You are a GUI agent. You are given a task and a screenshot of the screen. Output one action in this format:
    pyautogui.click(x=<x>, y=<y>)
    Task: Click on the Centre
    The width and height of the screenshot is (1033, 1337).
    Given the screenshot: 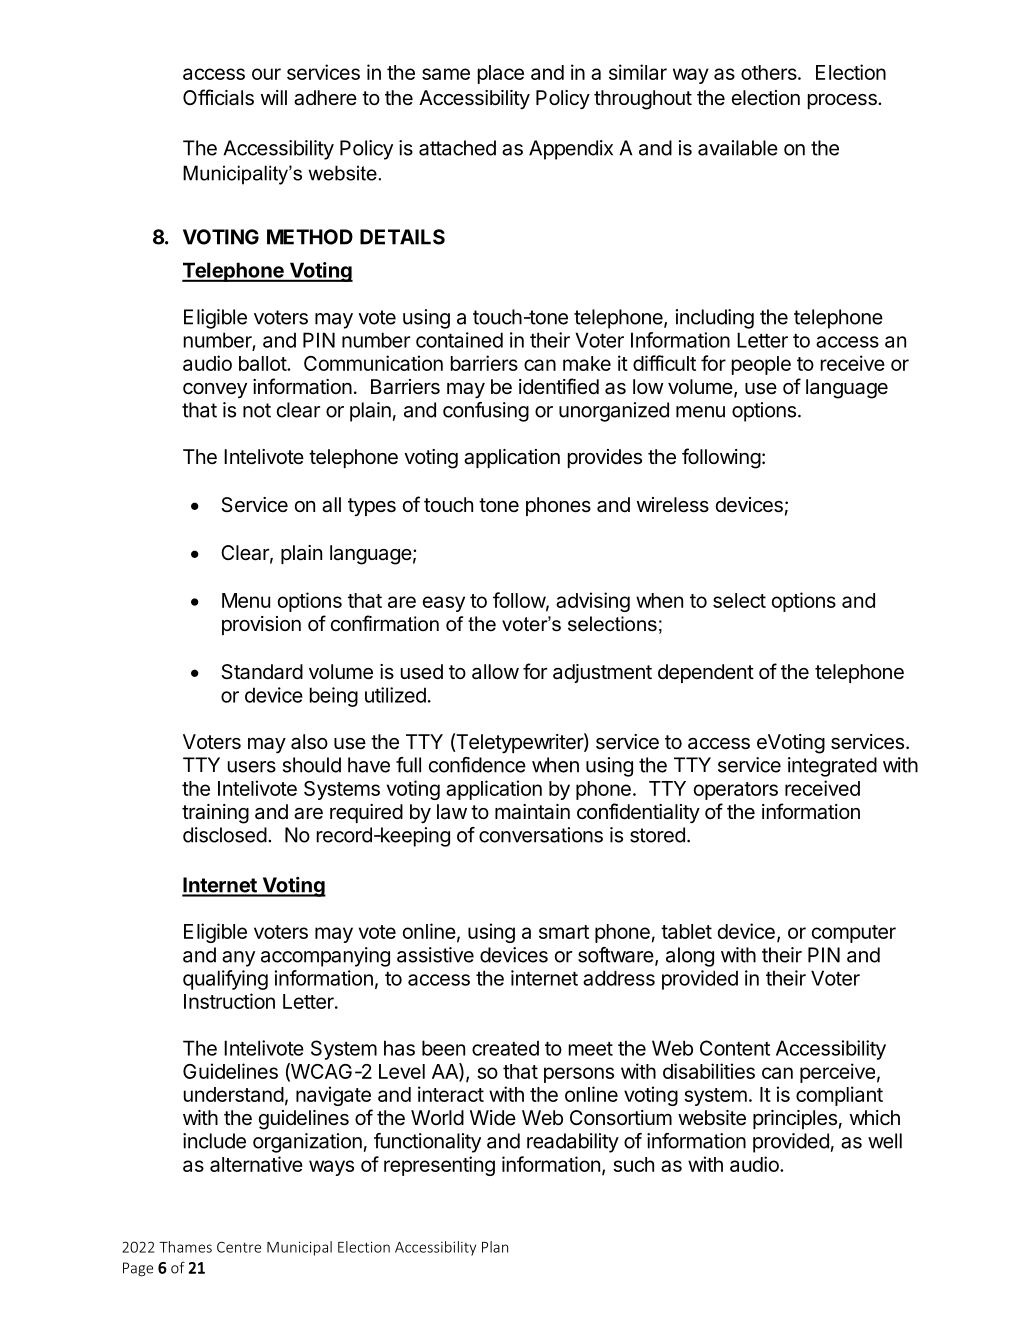 What is the action you would take?
    pyautogui.click(x=239, y=1247)
